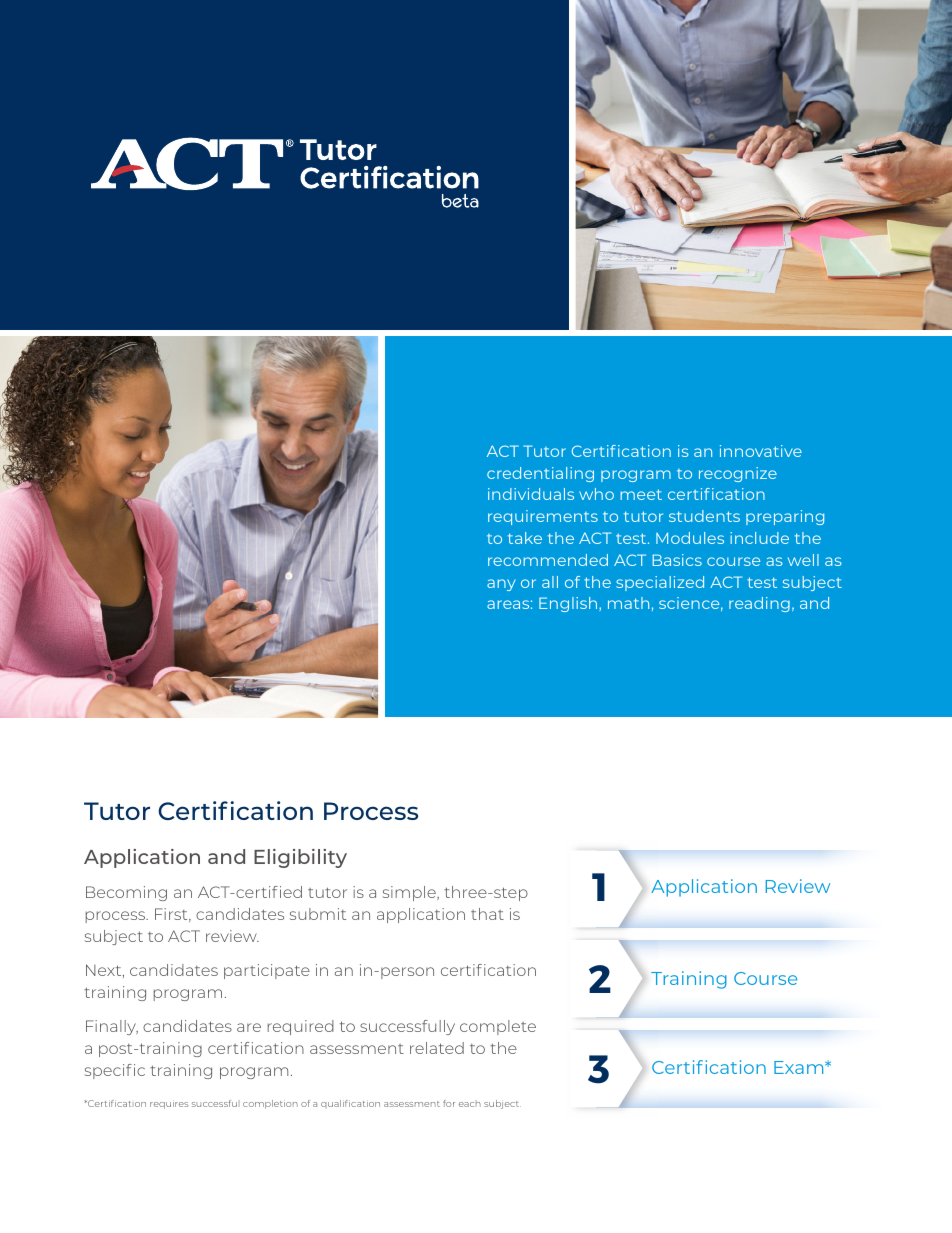 This image has height=1233, width=952. What do you see at coordinates (759, 604) in the image?
I see `reading` at bounding box center [759, 604].
